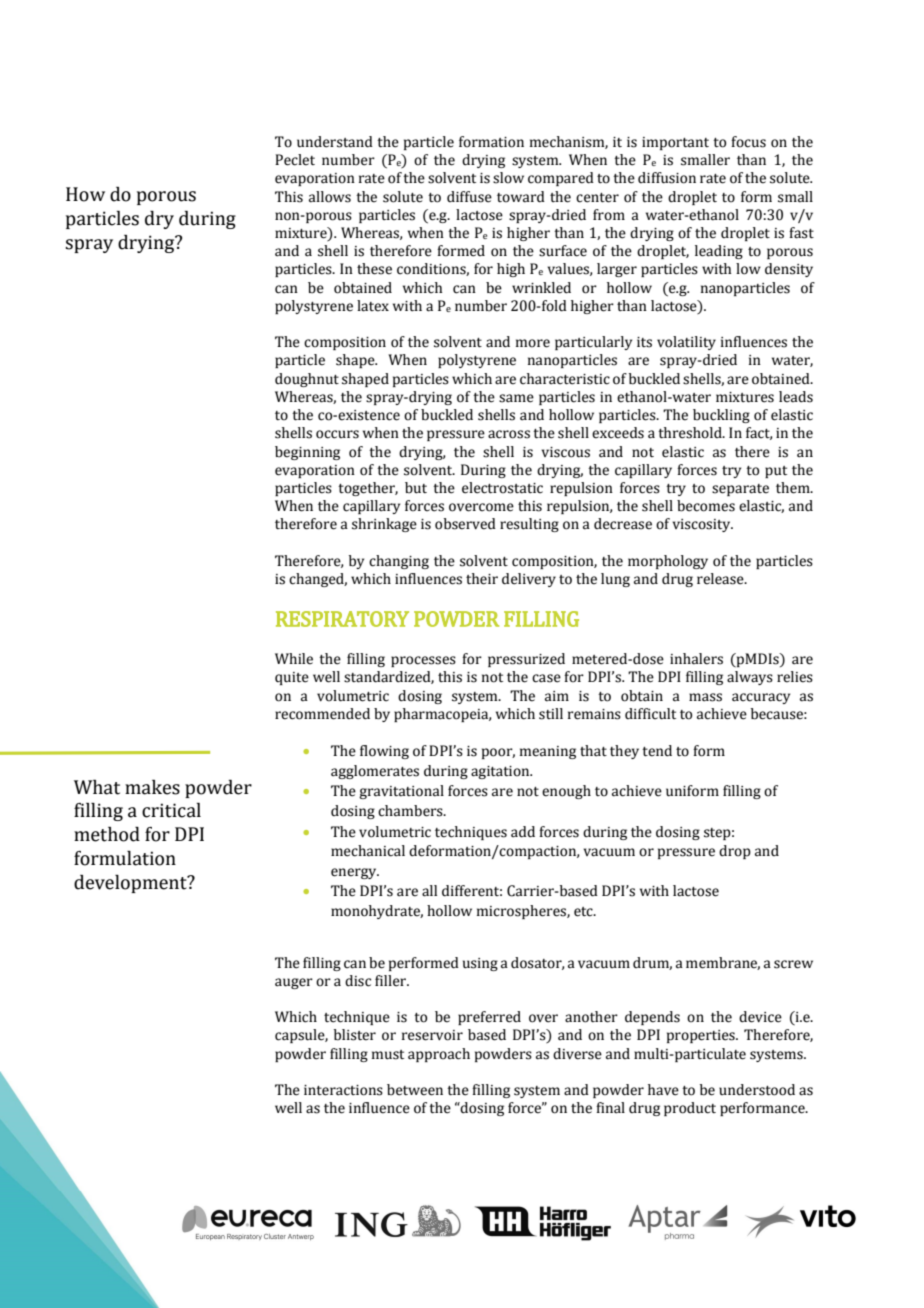 Image resolution: width=924 pixels, height=1308 pixels. I want to click on becomes, so click(706, 506).
